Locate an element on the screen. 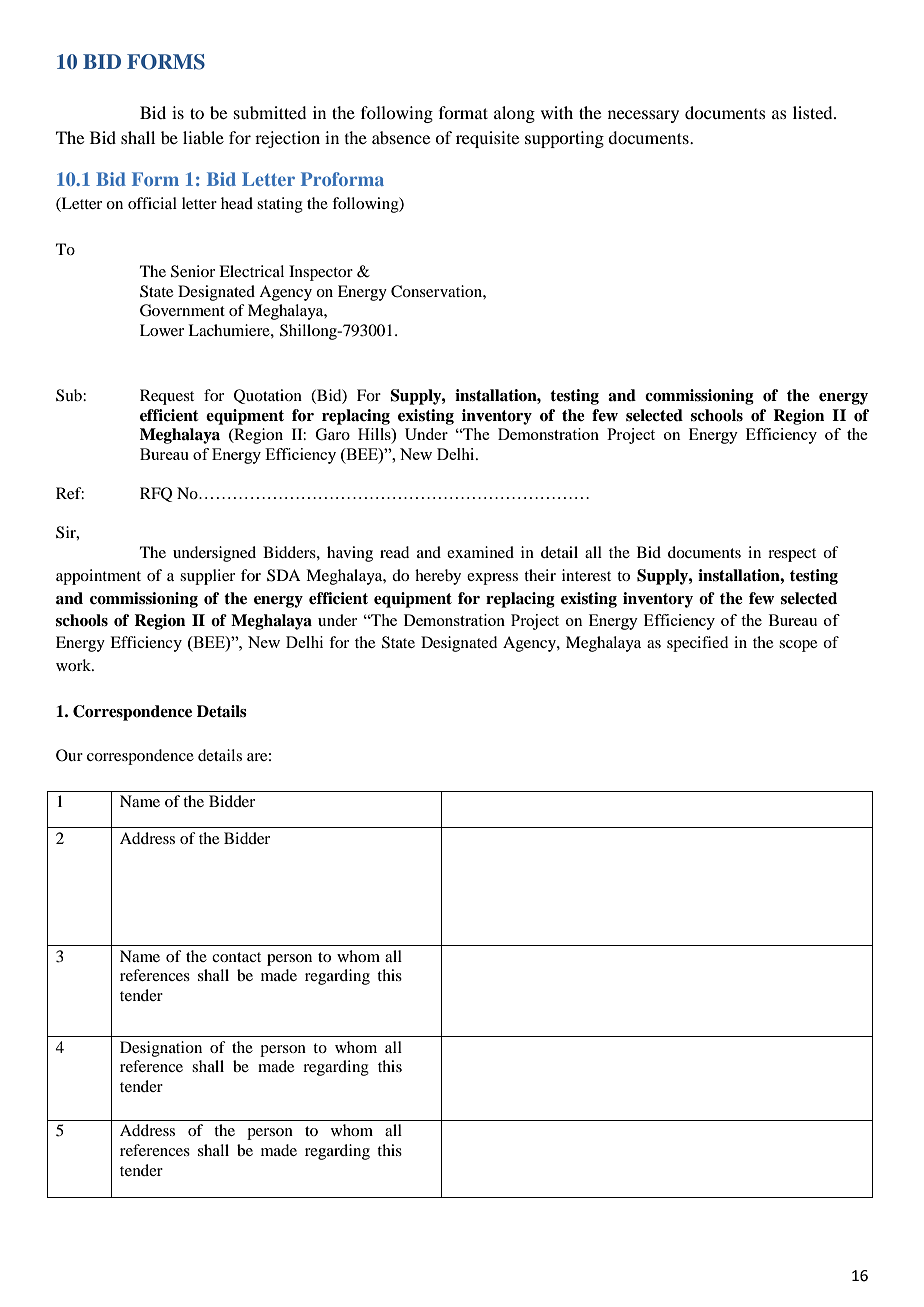 The image size is (924, 1307). necessary is located at coordinates (643, 116).
